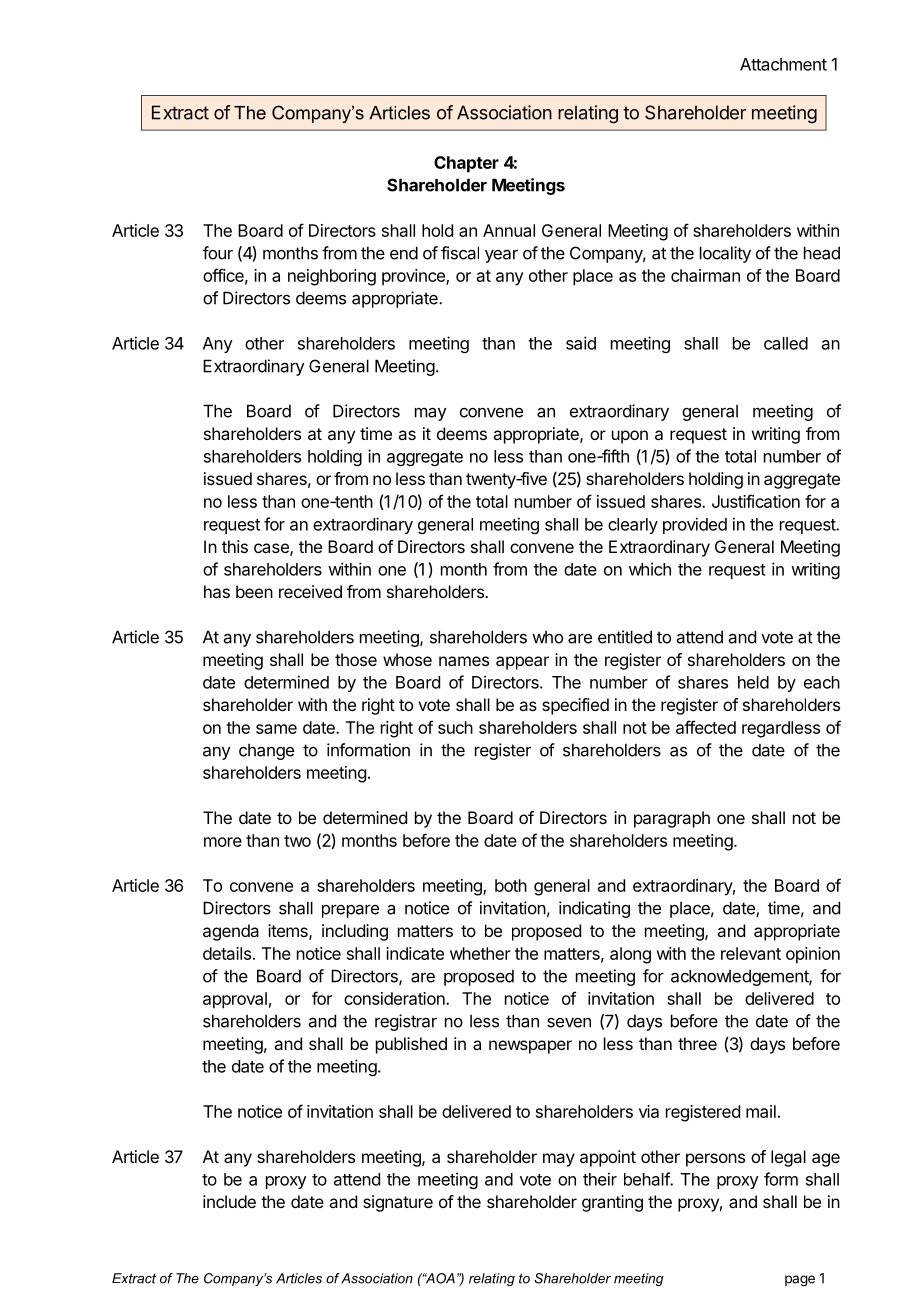 This screenshot has height=1307, width=924. What do you see at coordinates (229, 1201) in the screenshot?
I see `include` at bounding box center [229, 1201].
